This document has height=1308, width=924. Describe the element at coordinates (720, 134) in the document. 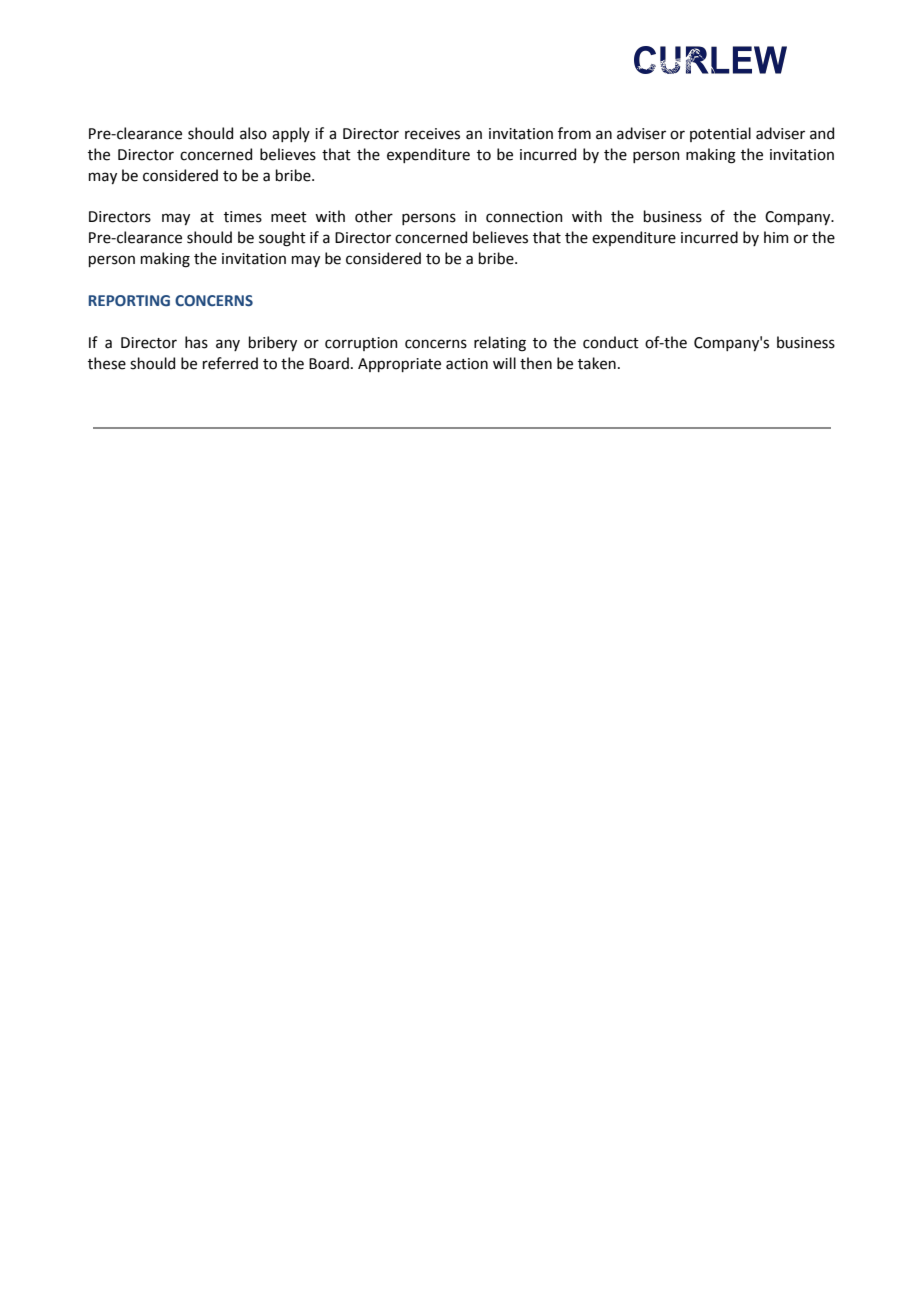

I see `potential` at that location.
